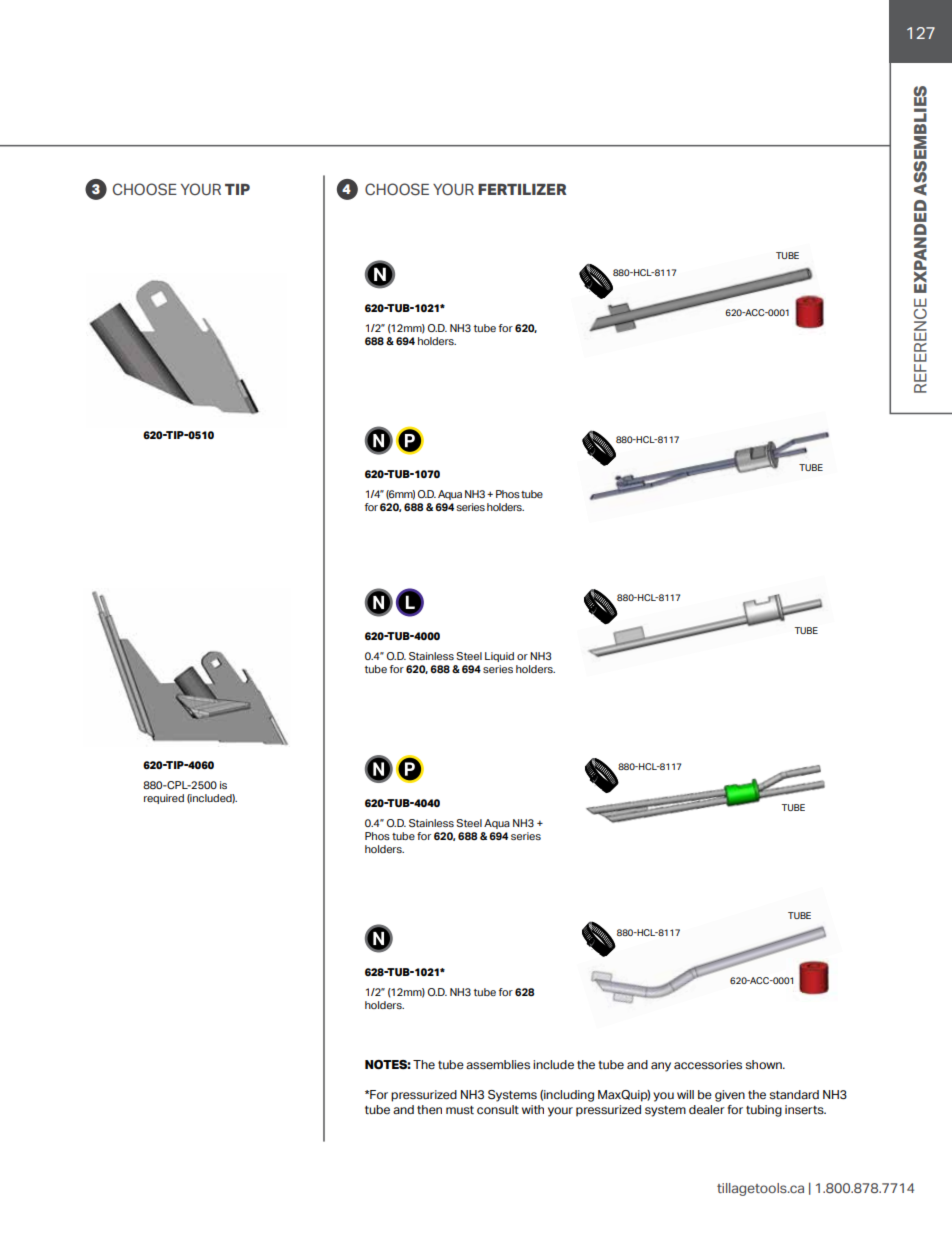 The width and height of the screenshot is (952, 1233). What do you see at coordinates (498, 1109) in the screenshot?
I see `consult` at bounding box center [498, 1109].
